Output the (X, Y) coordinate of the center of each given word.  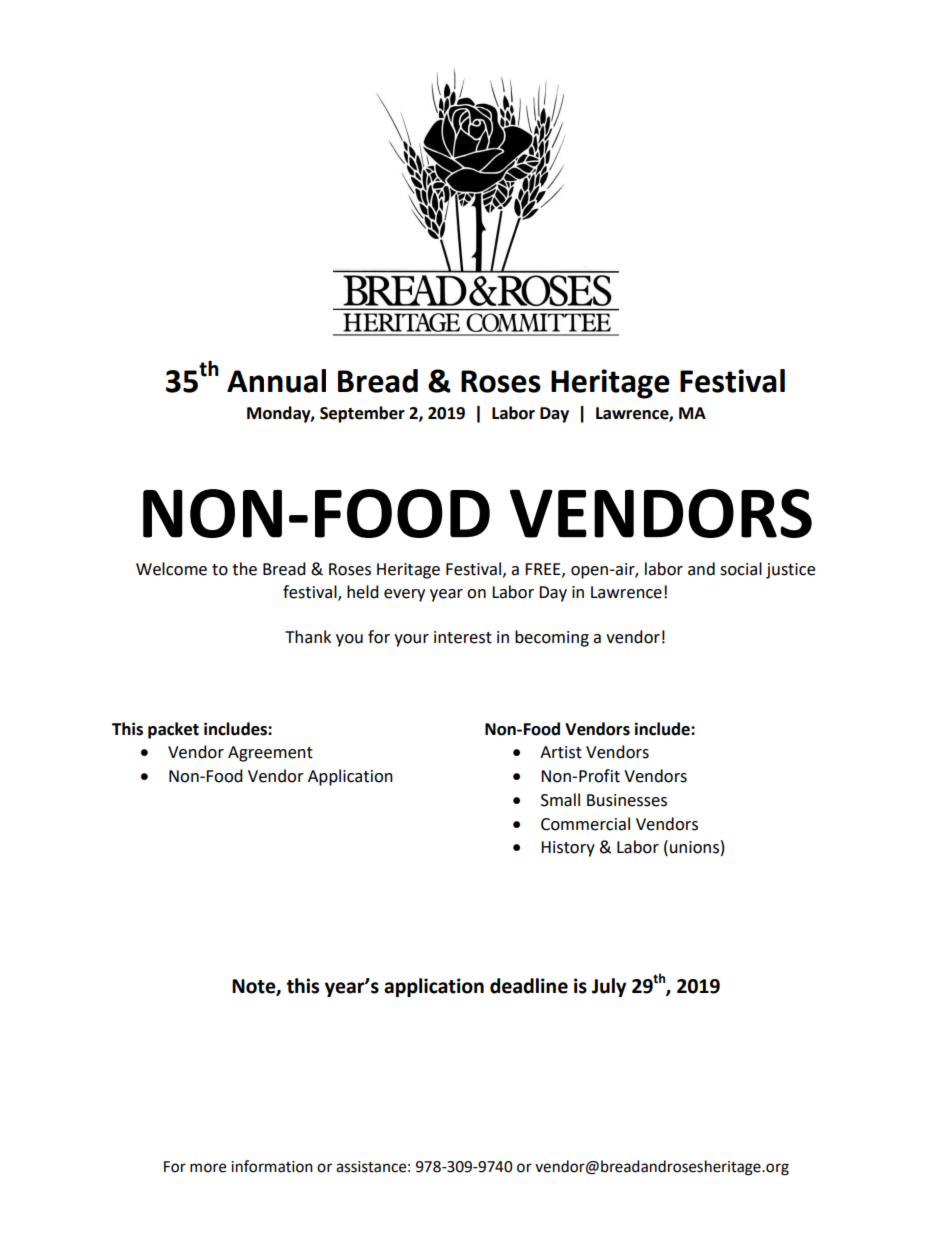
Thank (308, 637)
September (362, 414)
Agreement (270, 754)
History (568, 849)
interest (463, 637)
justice (790, 571)
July (609, 987)
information (272, 1166)
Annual (276, 381)
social (741, 569)
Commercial (585, 824)
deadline (529, 986)
